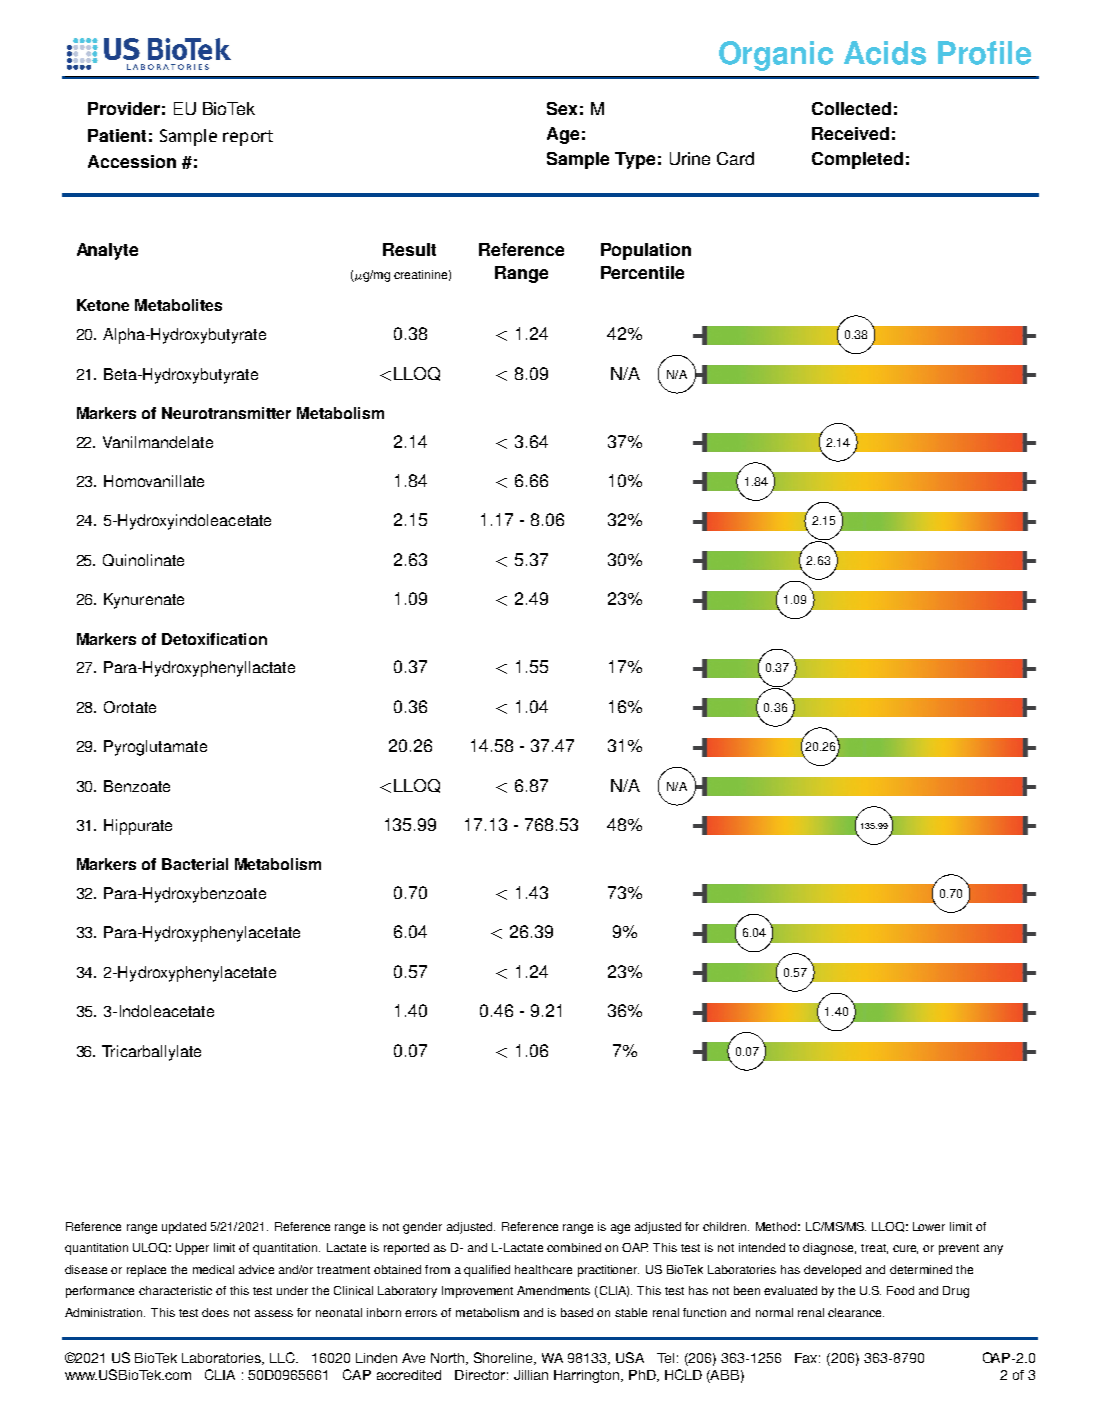 The height and width of the screenshot is (1424, 1101). I want to click on Bacterial, so click(195, 864).
